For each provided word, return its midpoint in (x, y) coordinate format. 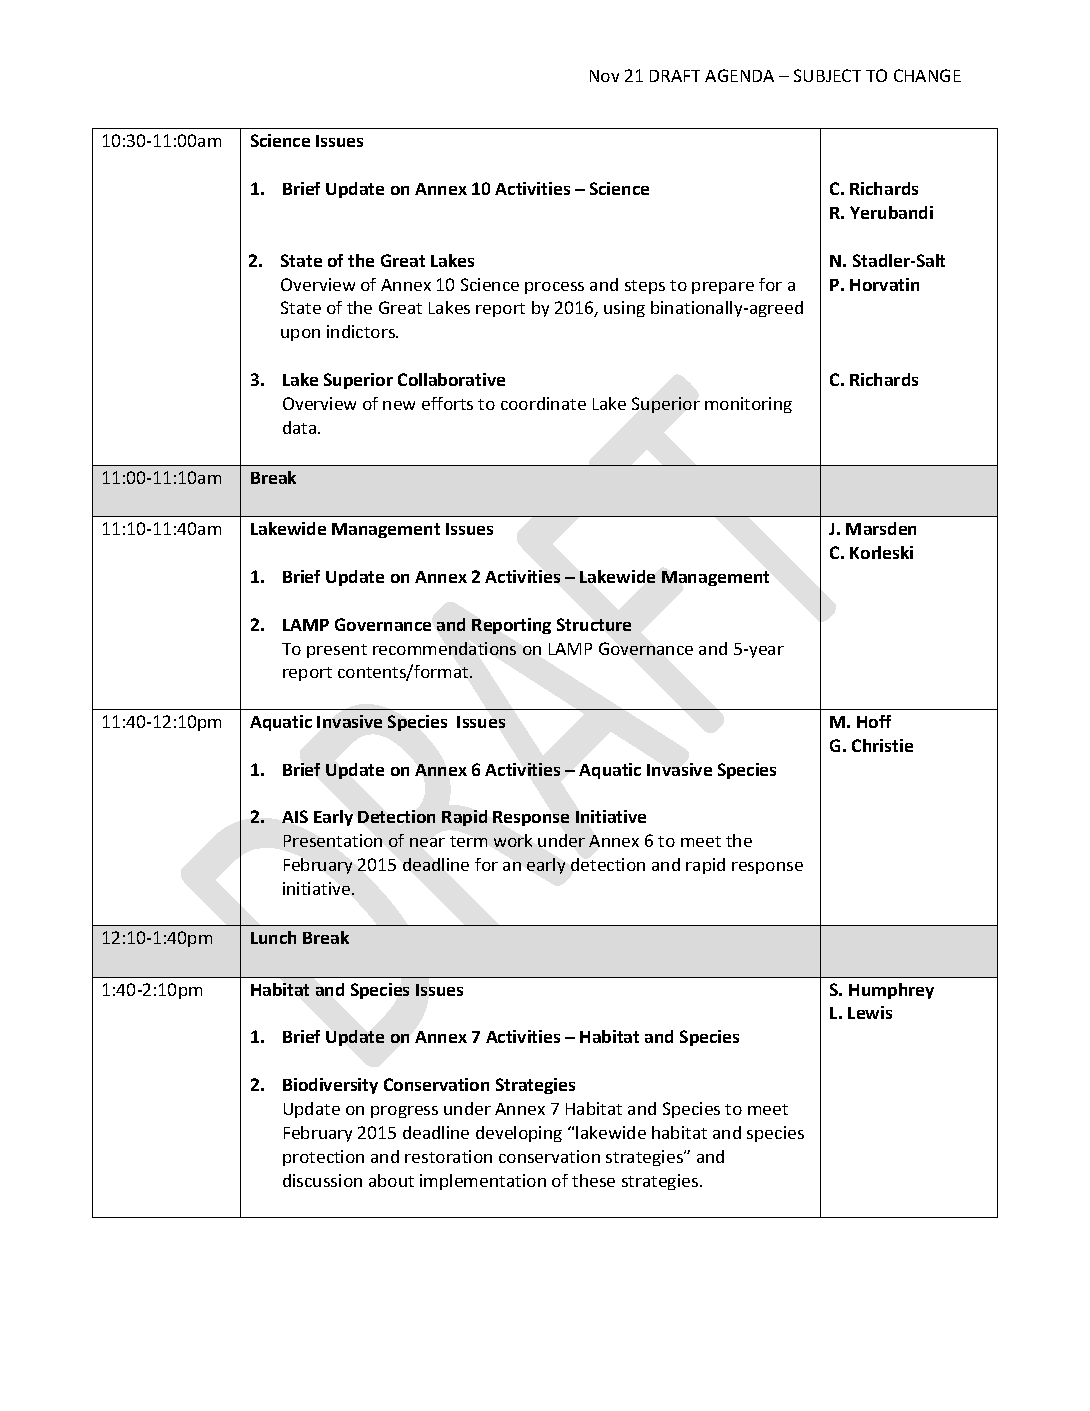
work (513, 840)
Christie (882, 745)
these (593, 1180)
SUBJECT (827, 75)
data (301, 427)
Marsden (881, 528)
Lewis (870, 1012)
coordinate (543, 403)
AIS (295, 816)
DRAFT (675, 76)
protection (323, 1158)
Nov (604, 76)
